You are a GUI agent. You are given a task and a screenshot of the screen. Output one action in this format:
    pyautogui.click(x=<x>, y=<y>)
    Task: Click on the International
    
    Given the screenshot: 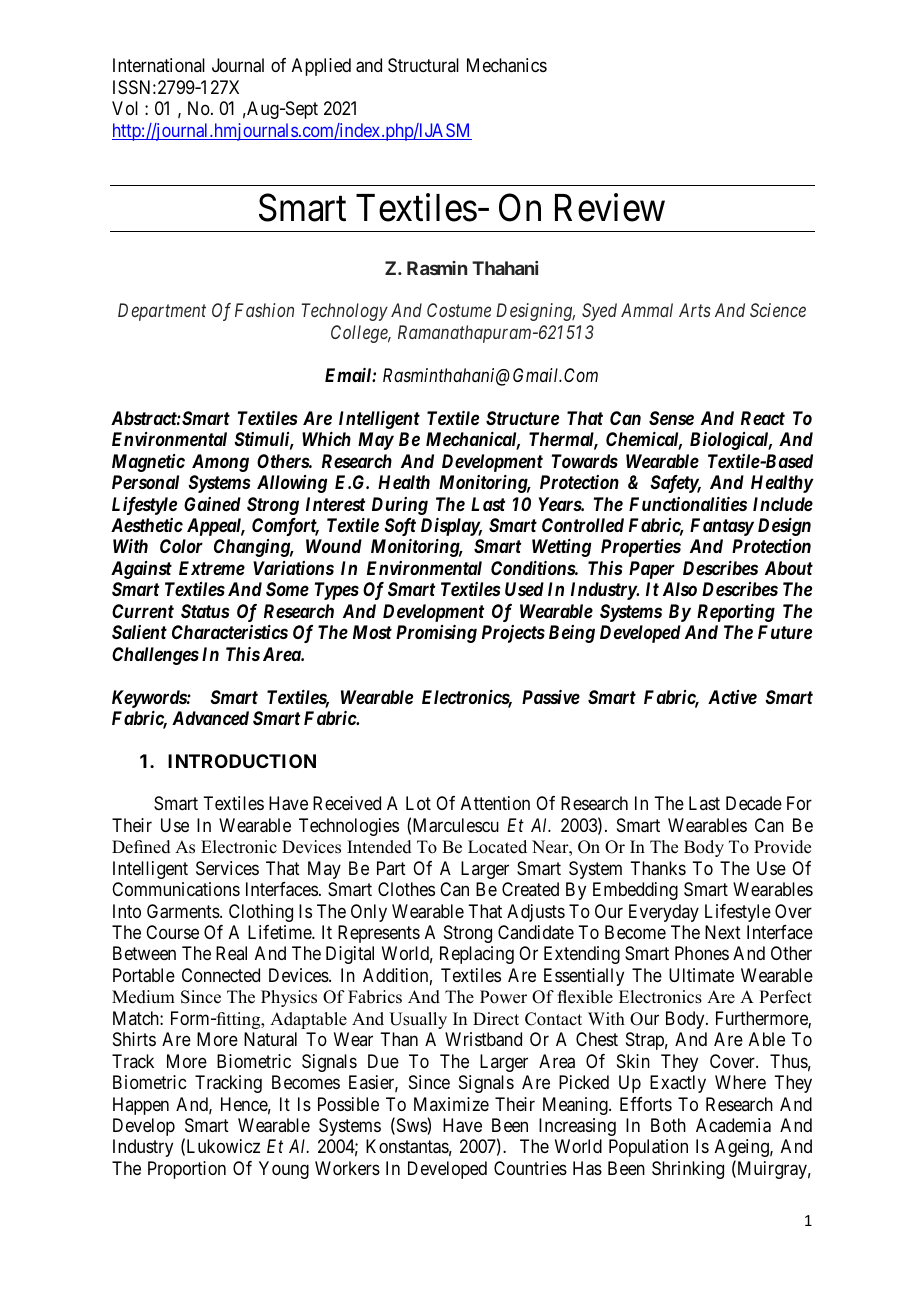 What is the action you would take?
    pyautogui.click(x=159, y=65)
